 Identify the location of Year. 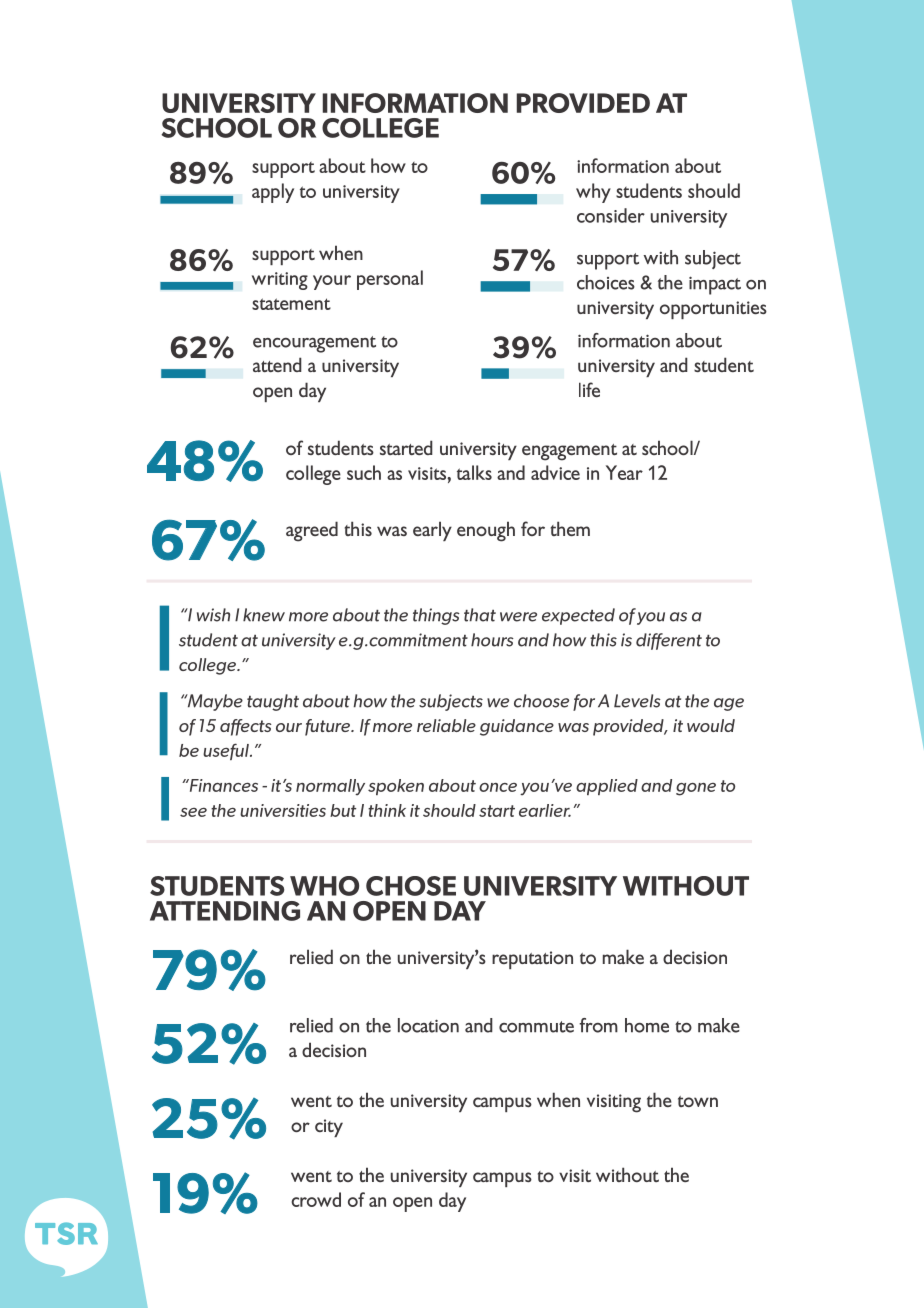
(624, 472).
